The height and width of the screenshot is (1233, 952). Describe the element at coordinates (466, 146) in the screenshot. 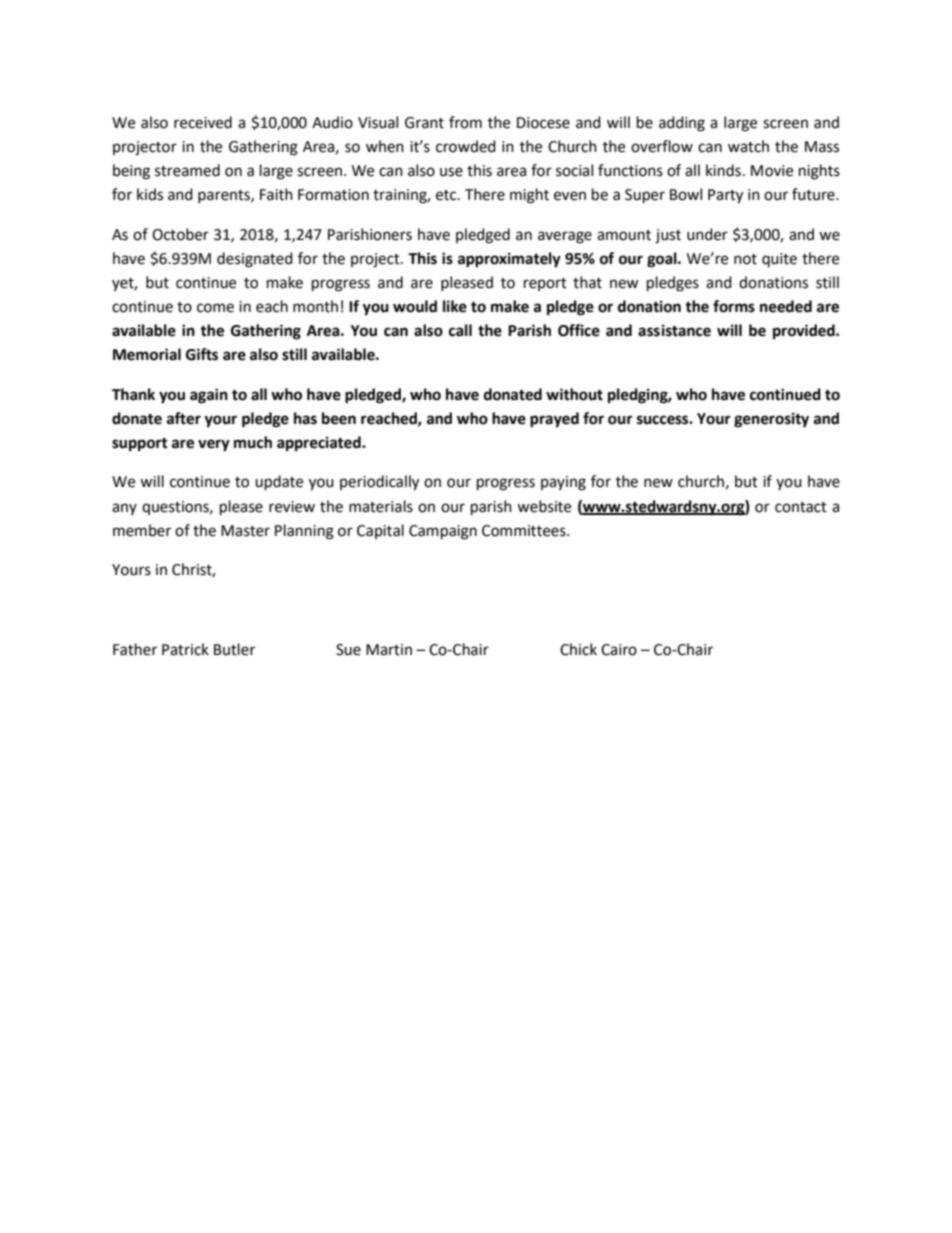

I see `crowded` at that location.
